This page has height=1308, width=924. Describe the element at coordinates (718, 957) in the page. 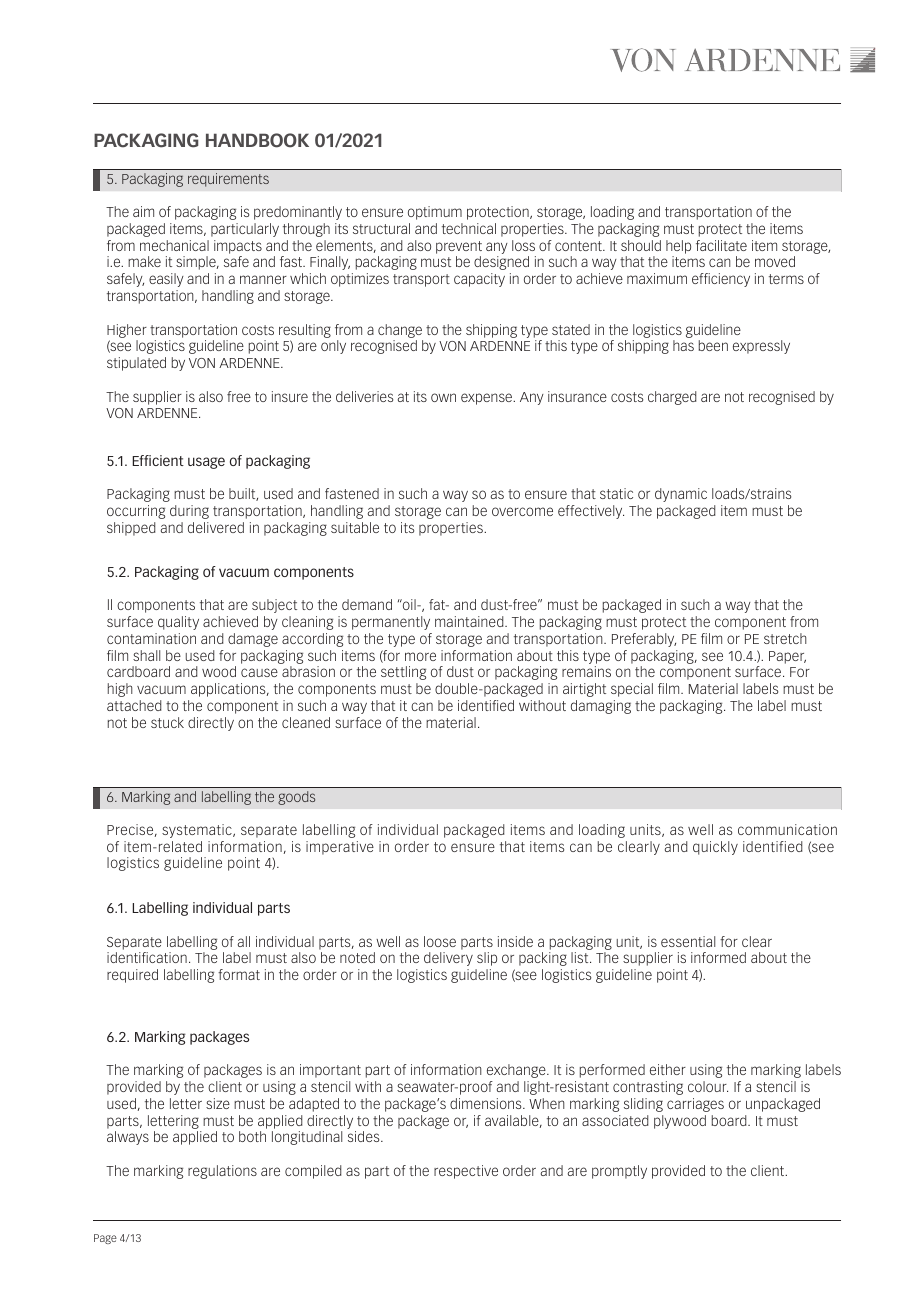

I see `informed` at that location.
